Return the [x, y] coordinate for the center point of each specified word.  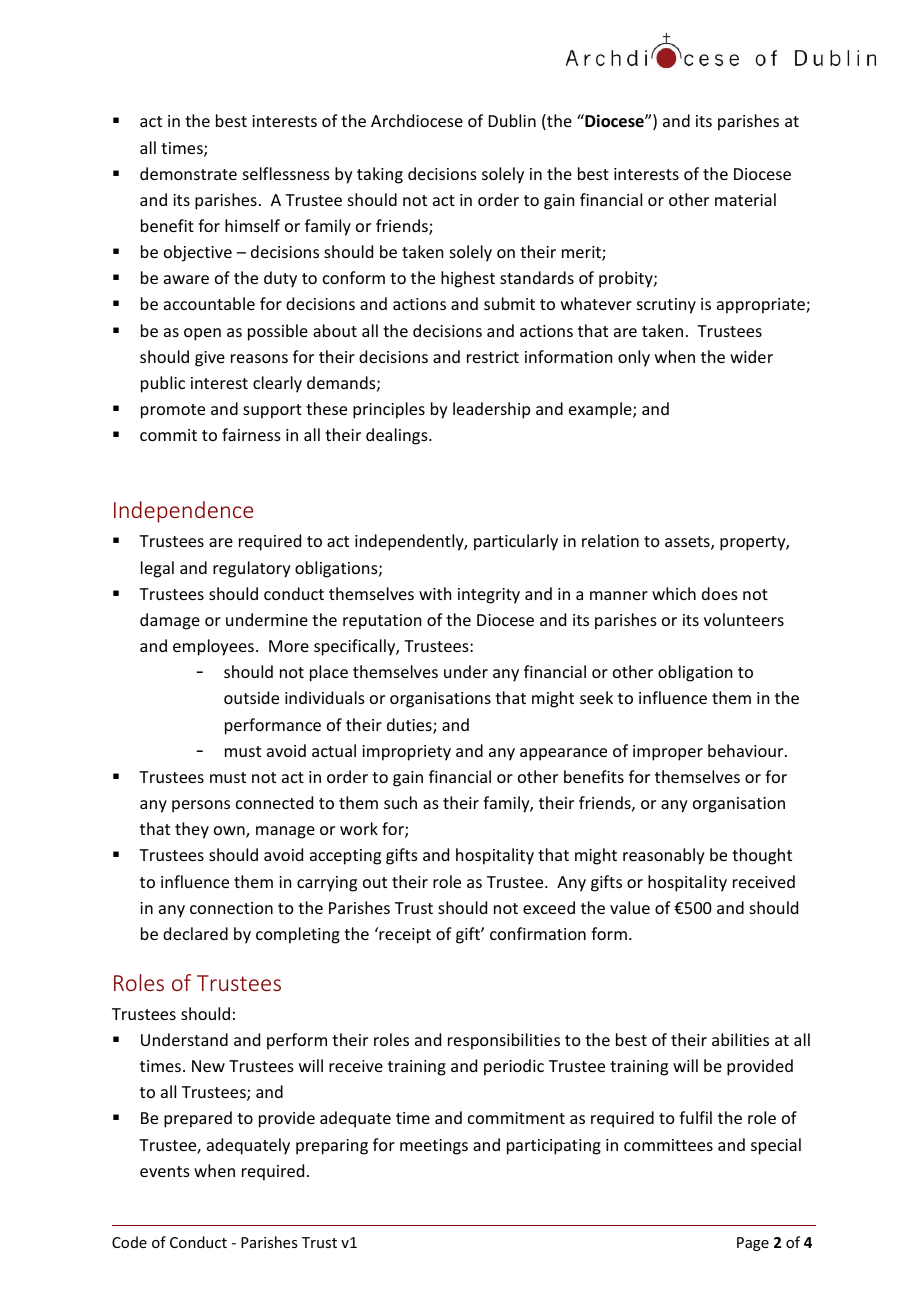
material [745, 199]
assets [688, 543]
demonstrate [188, 173]
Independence [183, 512]
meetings [434, 1147]
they [192, 830]
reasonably [664, 856]
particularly [516, 542]
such [400, 802]
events [165, 1171]
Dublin [512, 120]
